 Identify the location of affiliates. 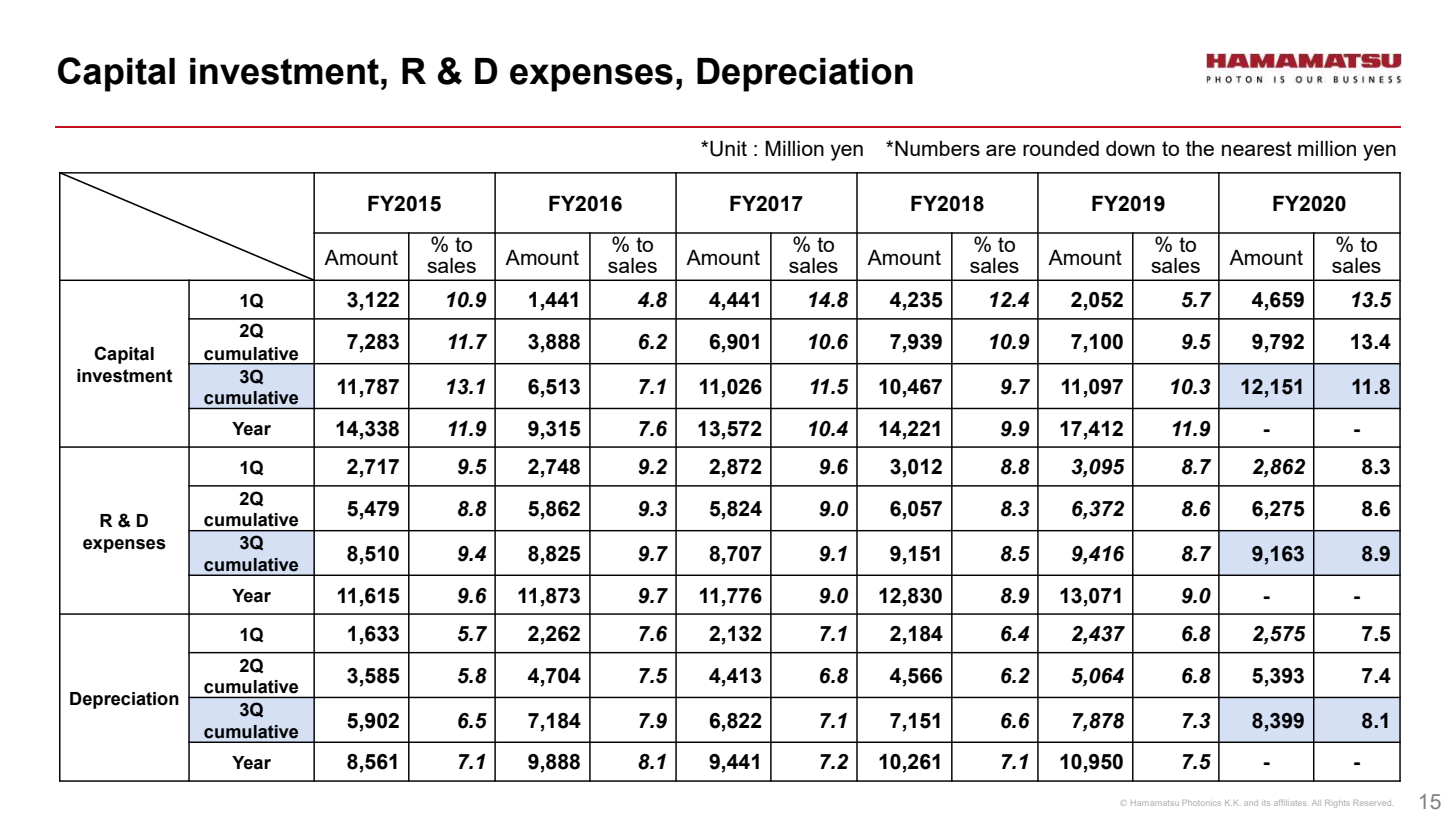
(1290, 803).
